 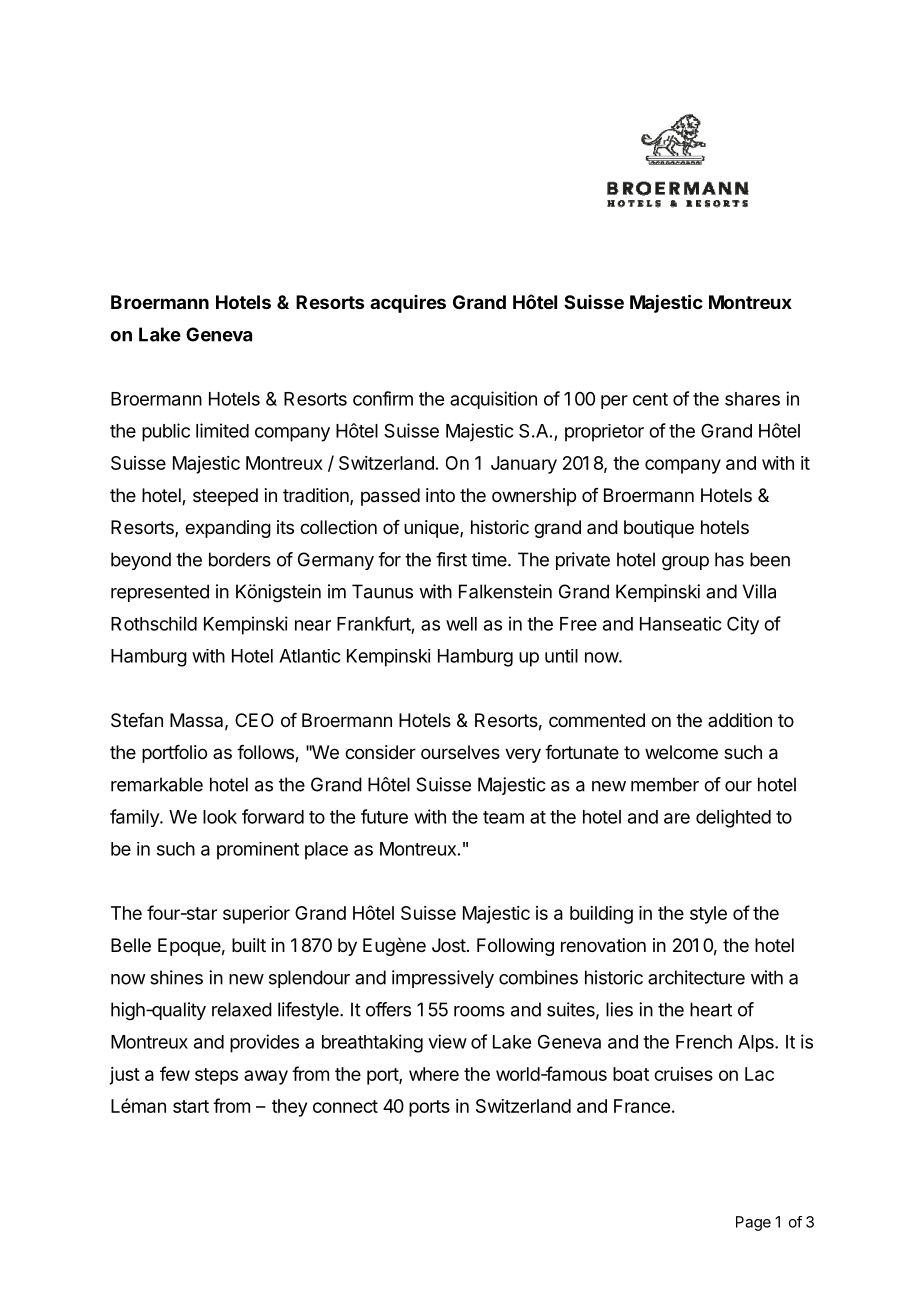 I want to click on expanding, so click(x=228, y=529).
